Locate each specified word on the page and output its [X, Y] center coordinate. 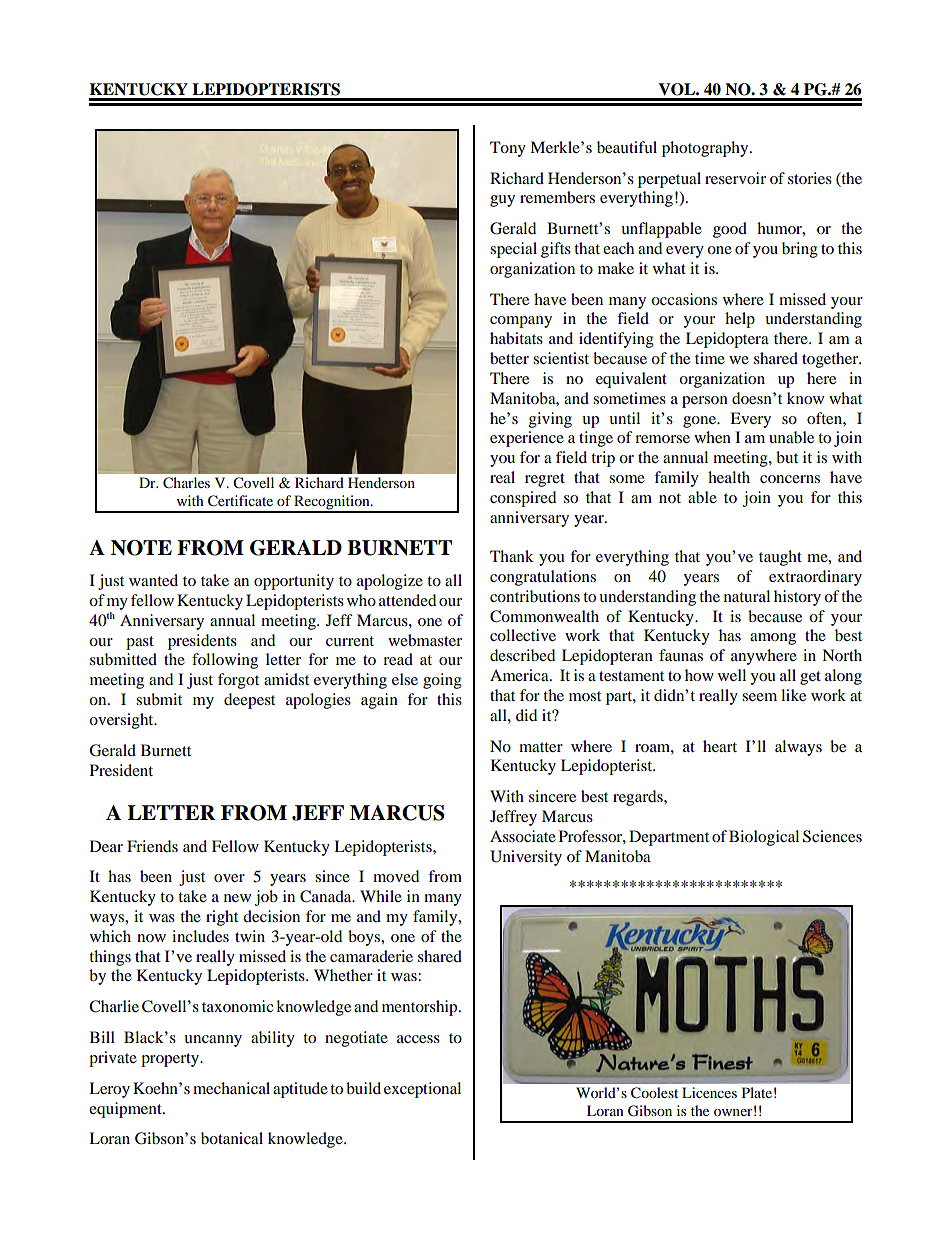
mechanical [231, 1088]
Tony [508, 149]
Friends [152, 846]
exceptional [422, 1090]
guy [502, 201]
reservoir [735, 178]
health [729, 477]
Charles [186, 483]
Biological [764, 838]
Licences [709, 1092]
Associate [523, 836]
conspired [523, 499]
